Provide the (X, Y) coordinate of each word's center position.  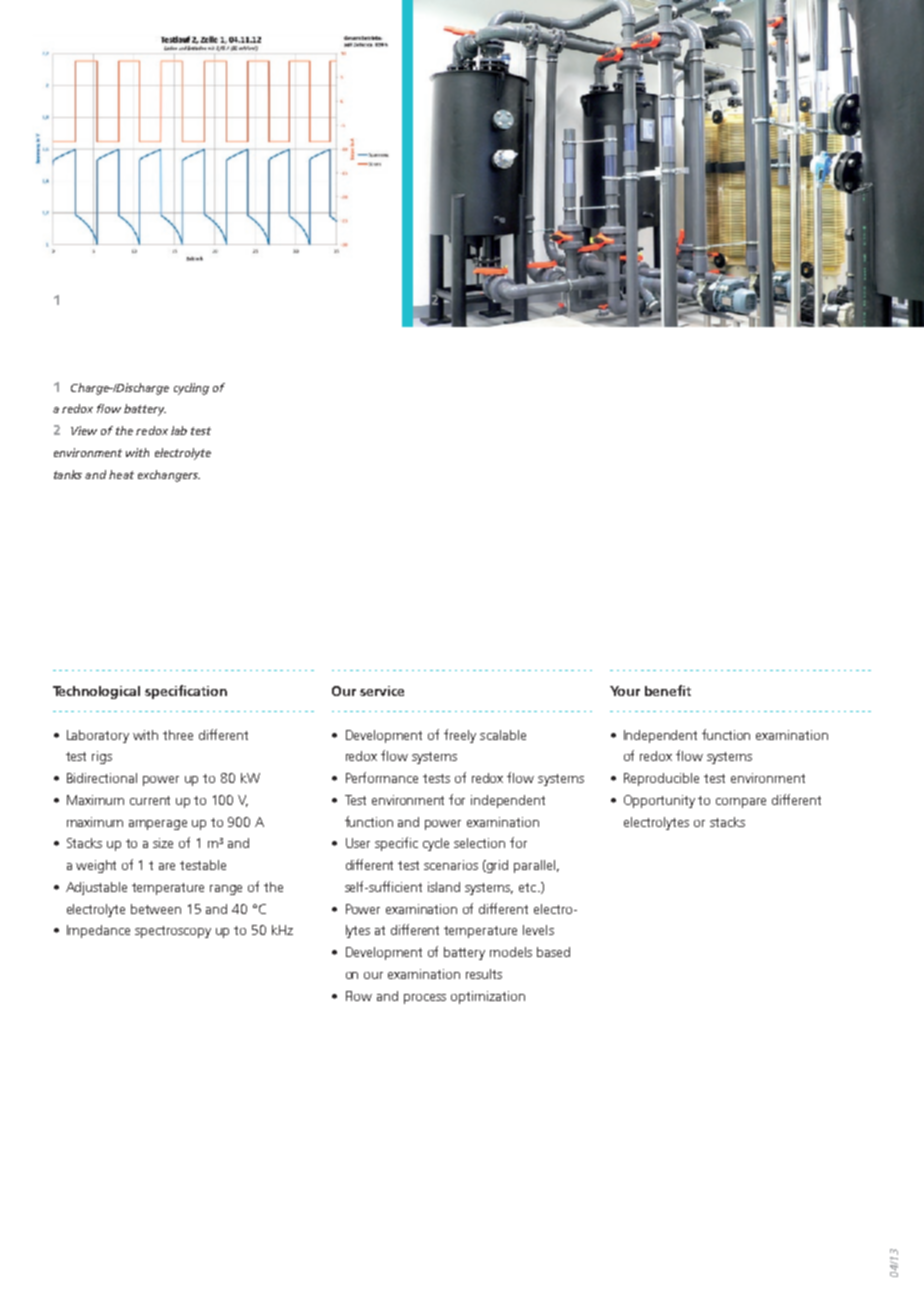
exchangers (169, 476)
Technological (96, 692)
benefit (668, 690)
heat (121, 474)
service (382, 691)
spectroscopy (173, 932)
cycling (191, 389)
